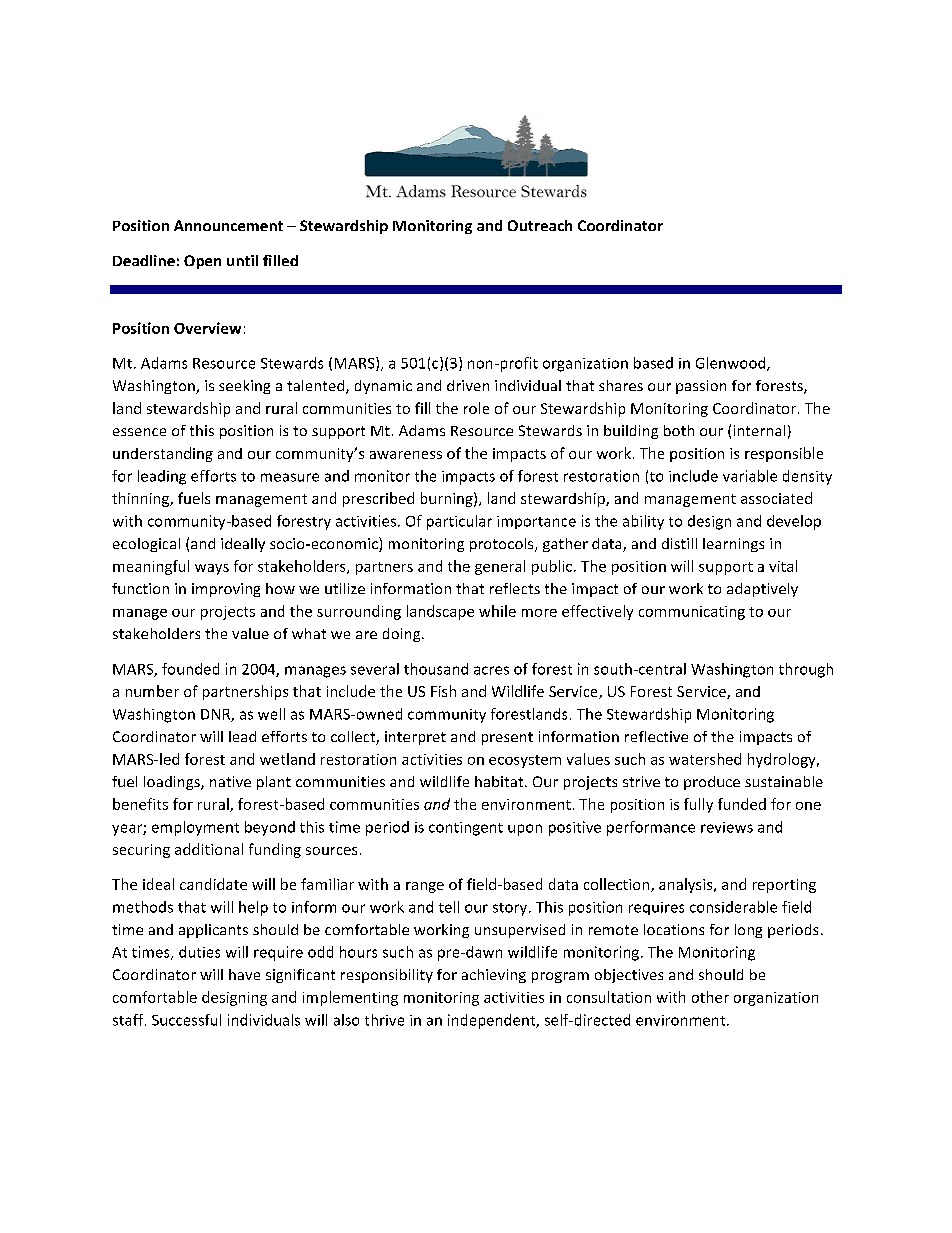 This screenshot has width=952, height=1233. I want to click on contingent, so click(466, 829).
